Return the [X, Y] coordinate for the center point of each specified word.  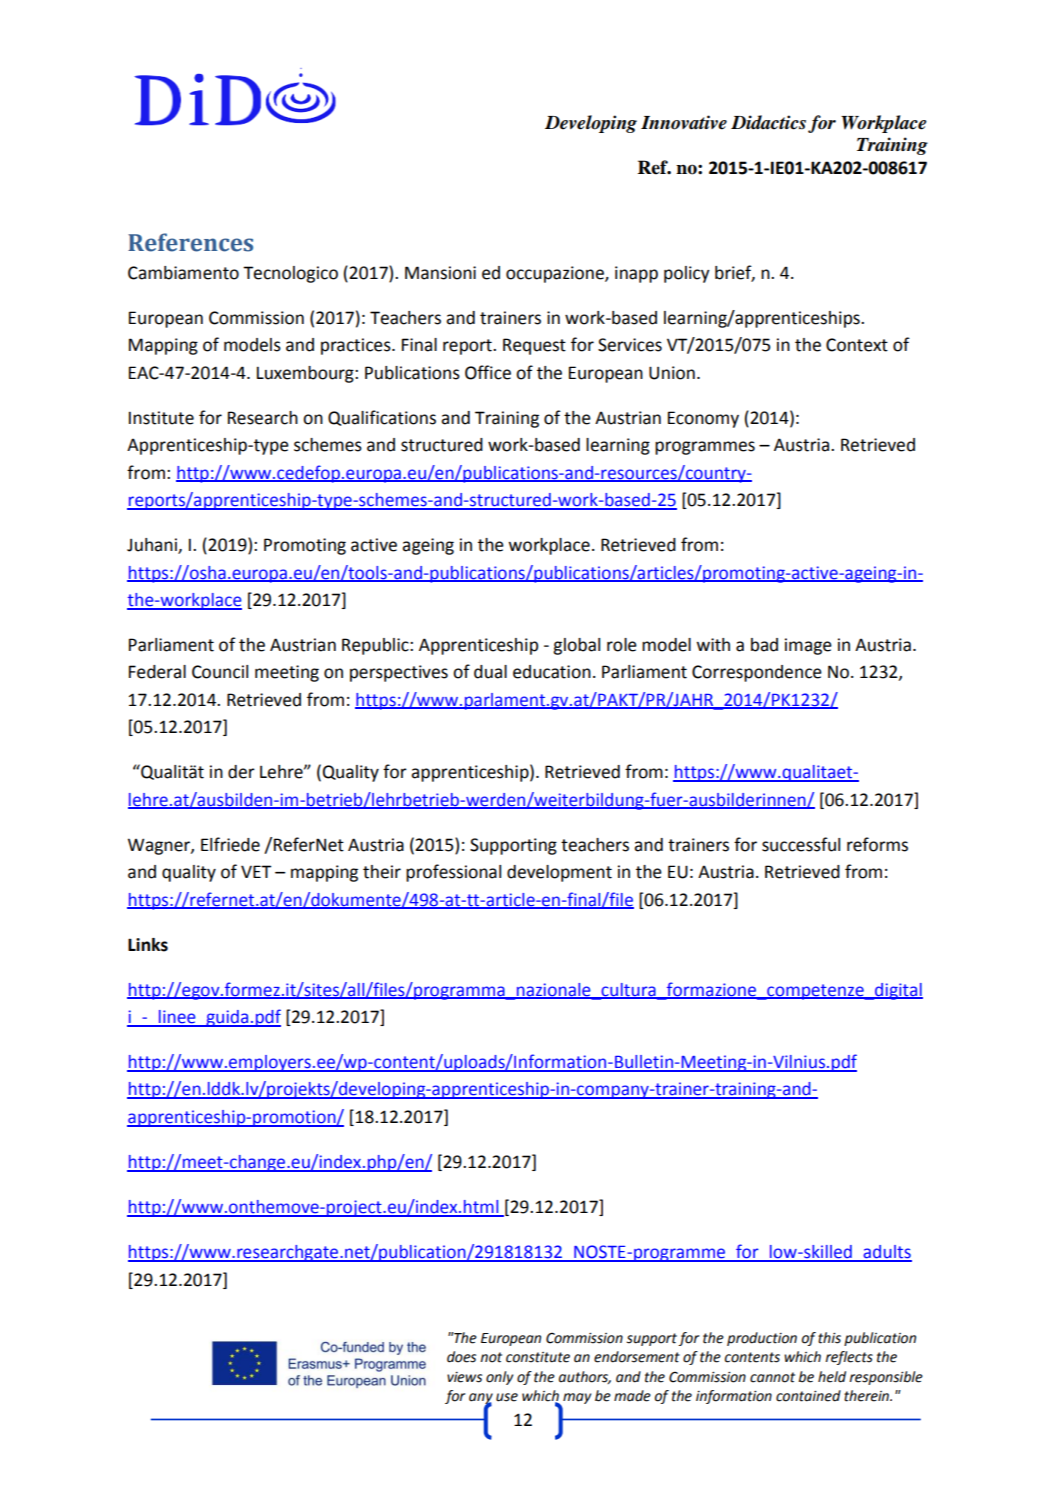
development [559, 873]
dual [490, 672]
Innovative [684, 122]
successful [801, 844]
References [190, 242]
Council [220, 672]
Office [488, 372]
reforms [877, 844]
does [461, 1357]
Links [148, 945]
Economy [703, 419]
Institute [161, 418]
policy [687, 274]
